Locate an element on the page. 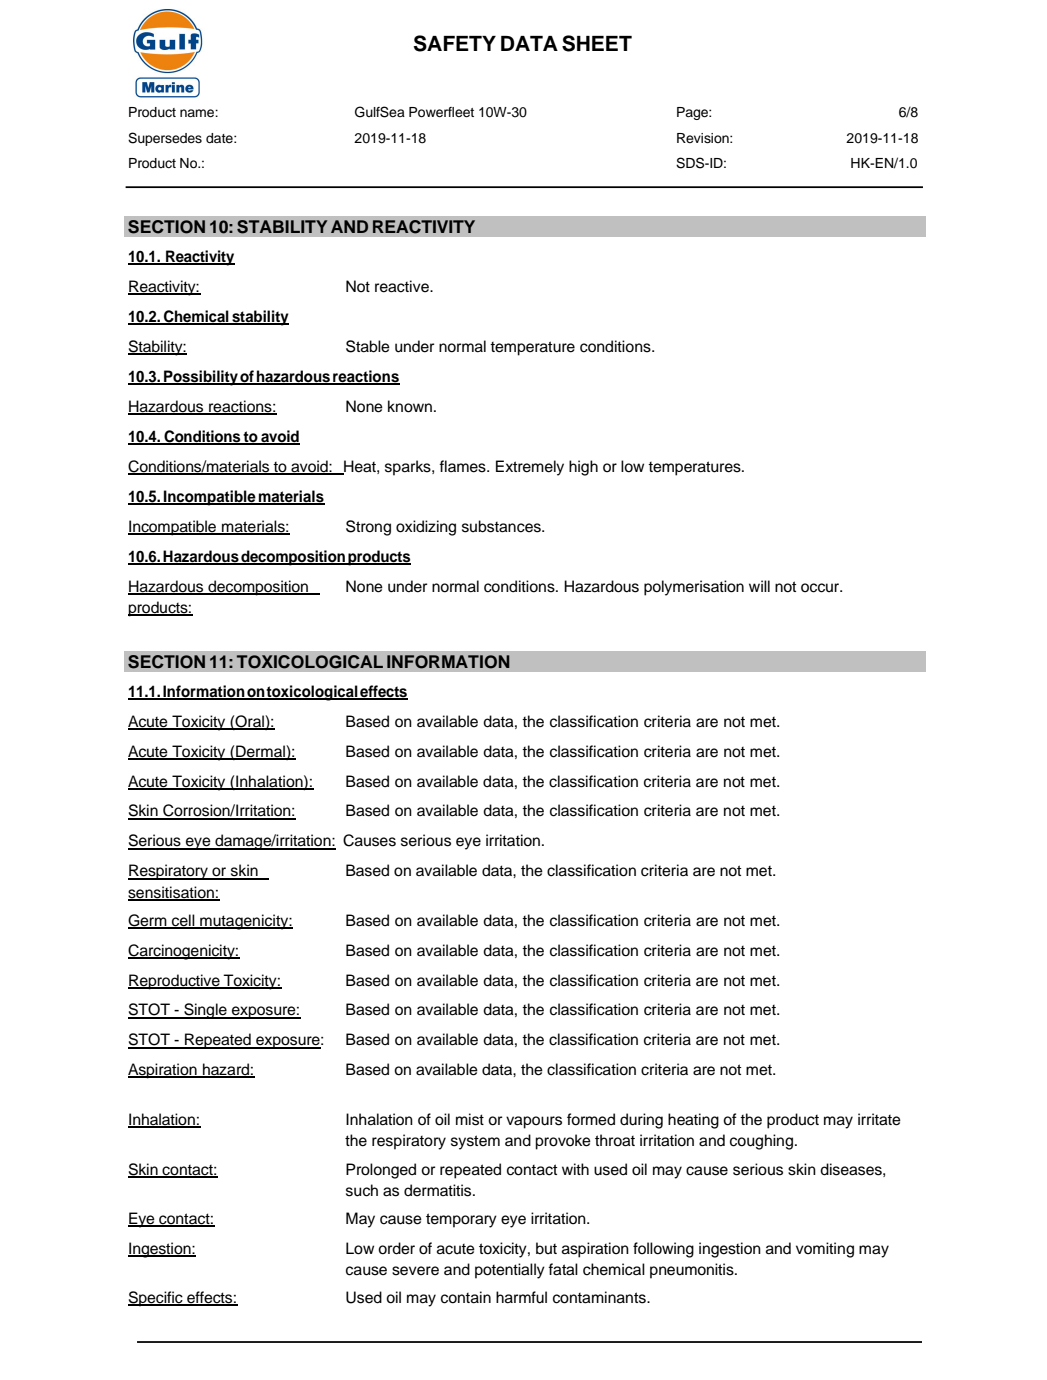 The height and width of the image is (1380, 1047). Strong is located at coordinates (368, 528).
